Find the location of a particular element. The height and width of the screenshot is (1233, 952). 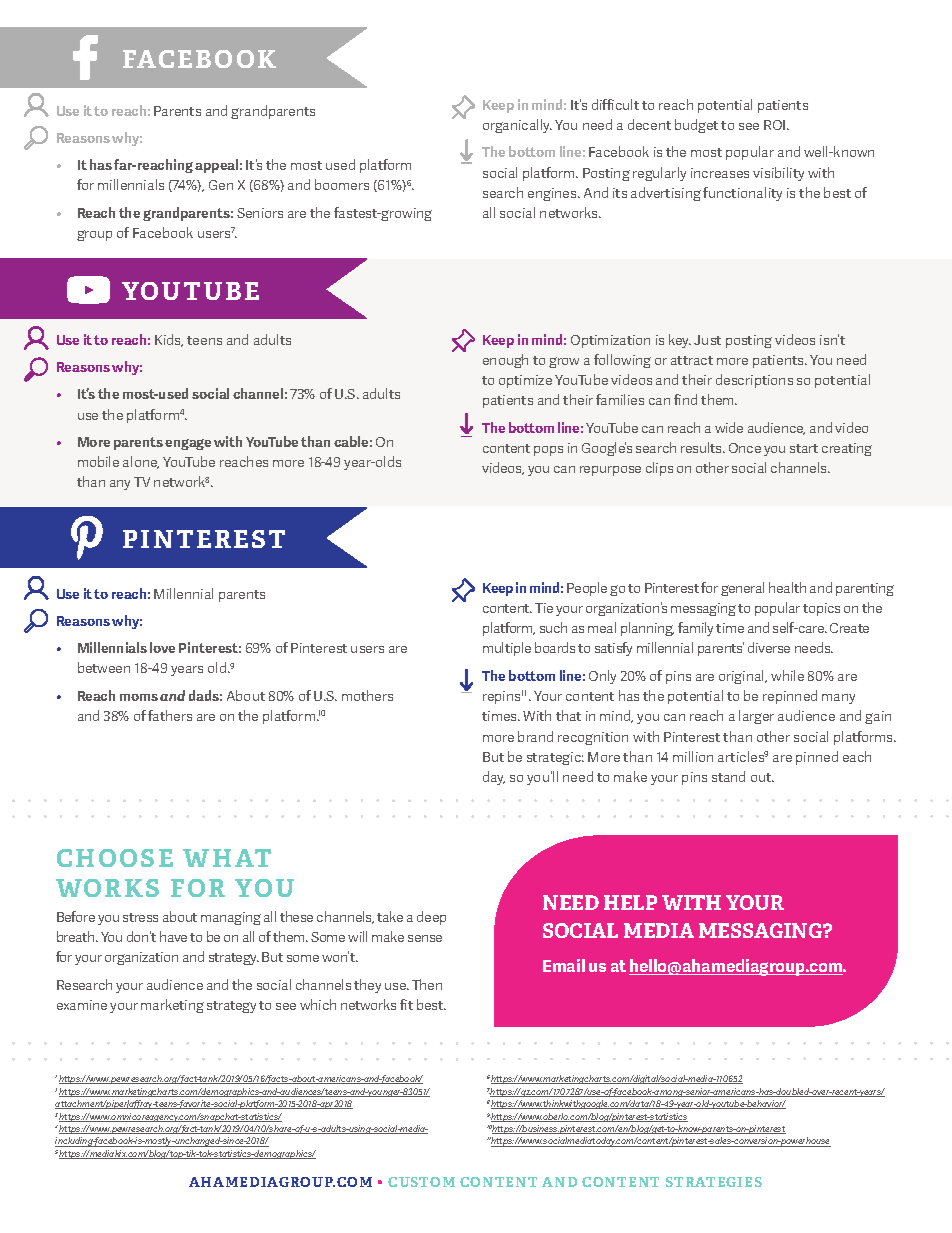

diverse is located at coordinates (769, 647).
